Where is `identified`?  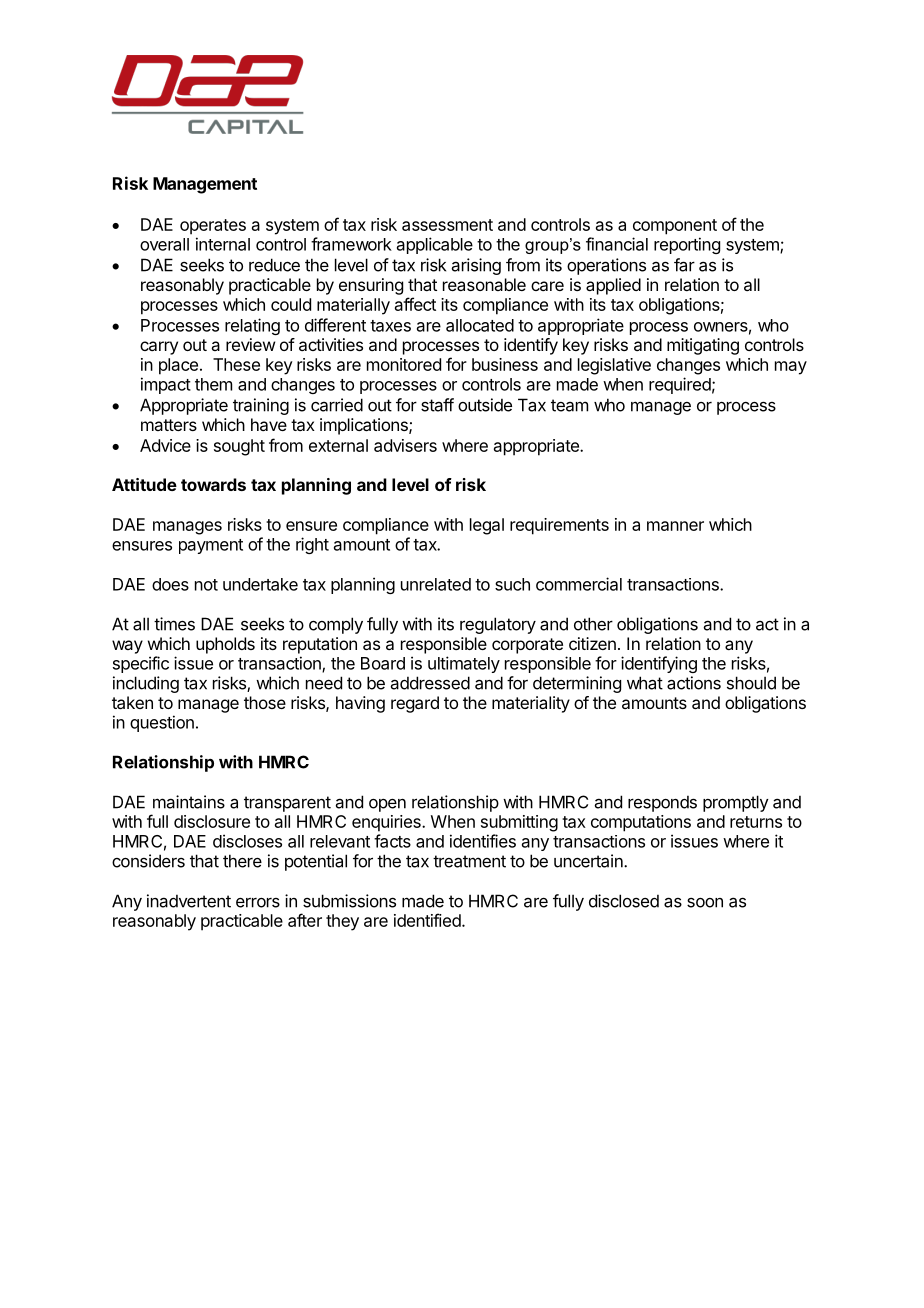
identified is located at coordinates (428, 920).
